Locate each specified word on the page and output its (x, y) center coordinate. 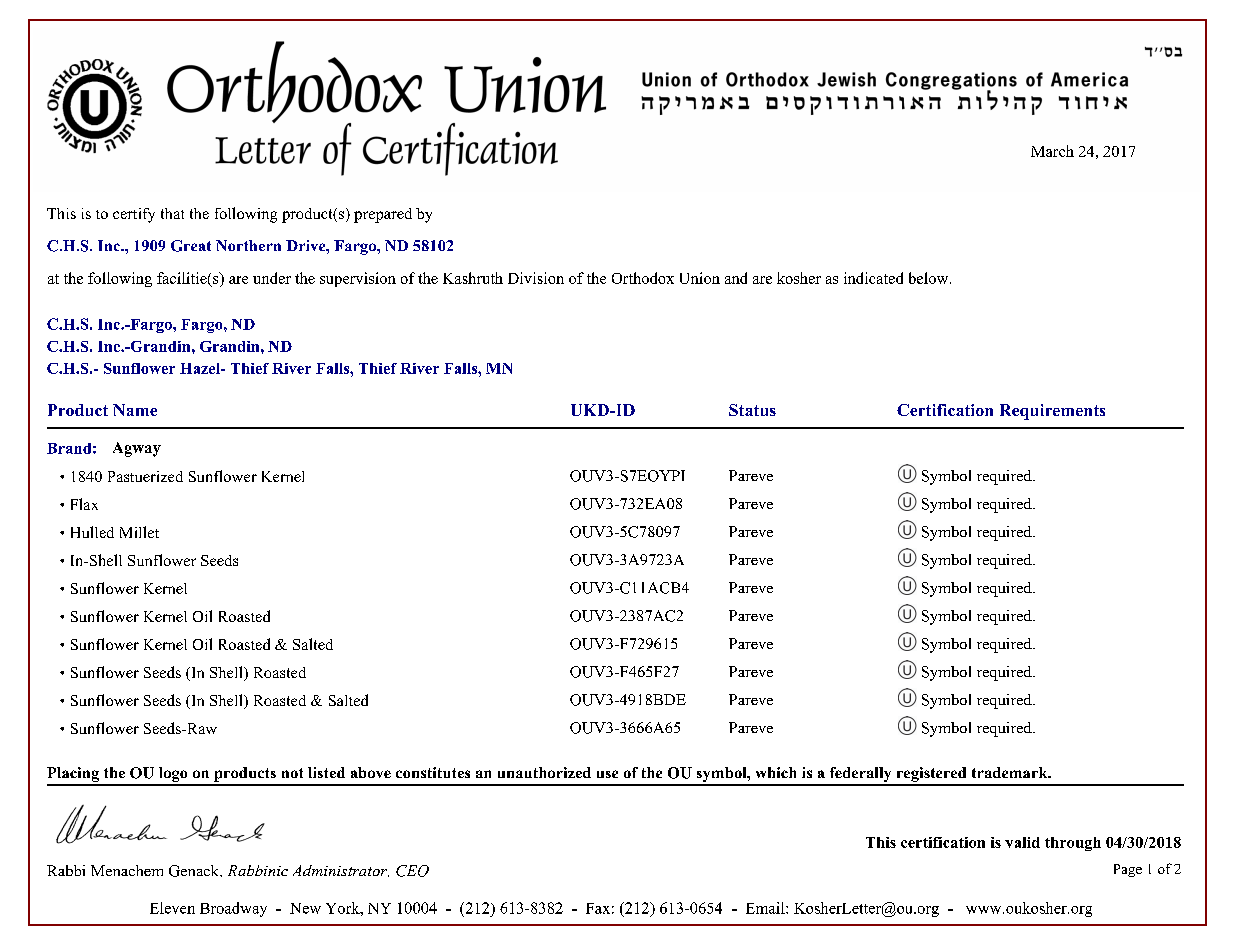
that (172, 213)
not (292, 773)
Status (752, 410)
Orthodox (643, 278)
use (607, 774)
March (1052, 151)
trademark (1011, 772)
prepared (383, 215)
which (776, 772)
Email (766, 908)
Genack (195, 871)
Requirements (1052, 412)
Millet (139, 532)
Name (135, 410)
